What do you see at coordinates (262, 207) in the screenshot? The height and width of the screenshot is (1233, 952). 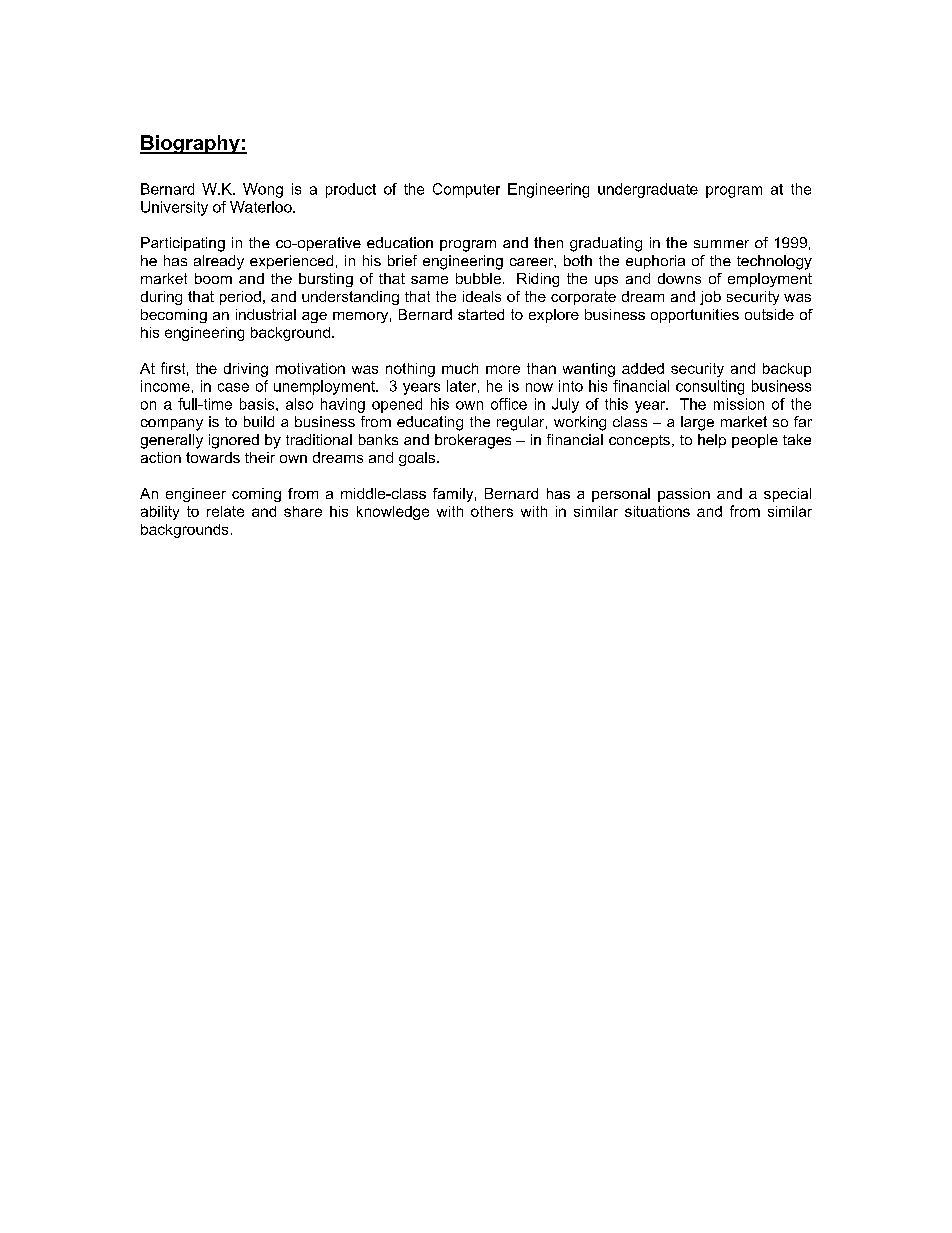 I see `Waterloo` at bounding box center [262, 207].
